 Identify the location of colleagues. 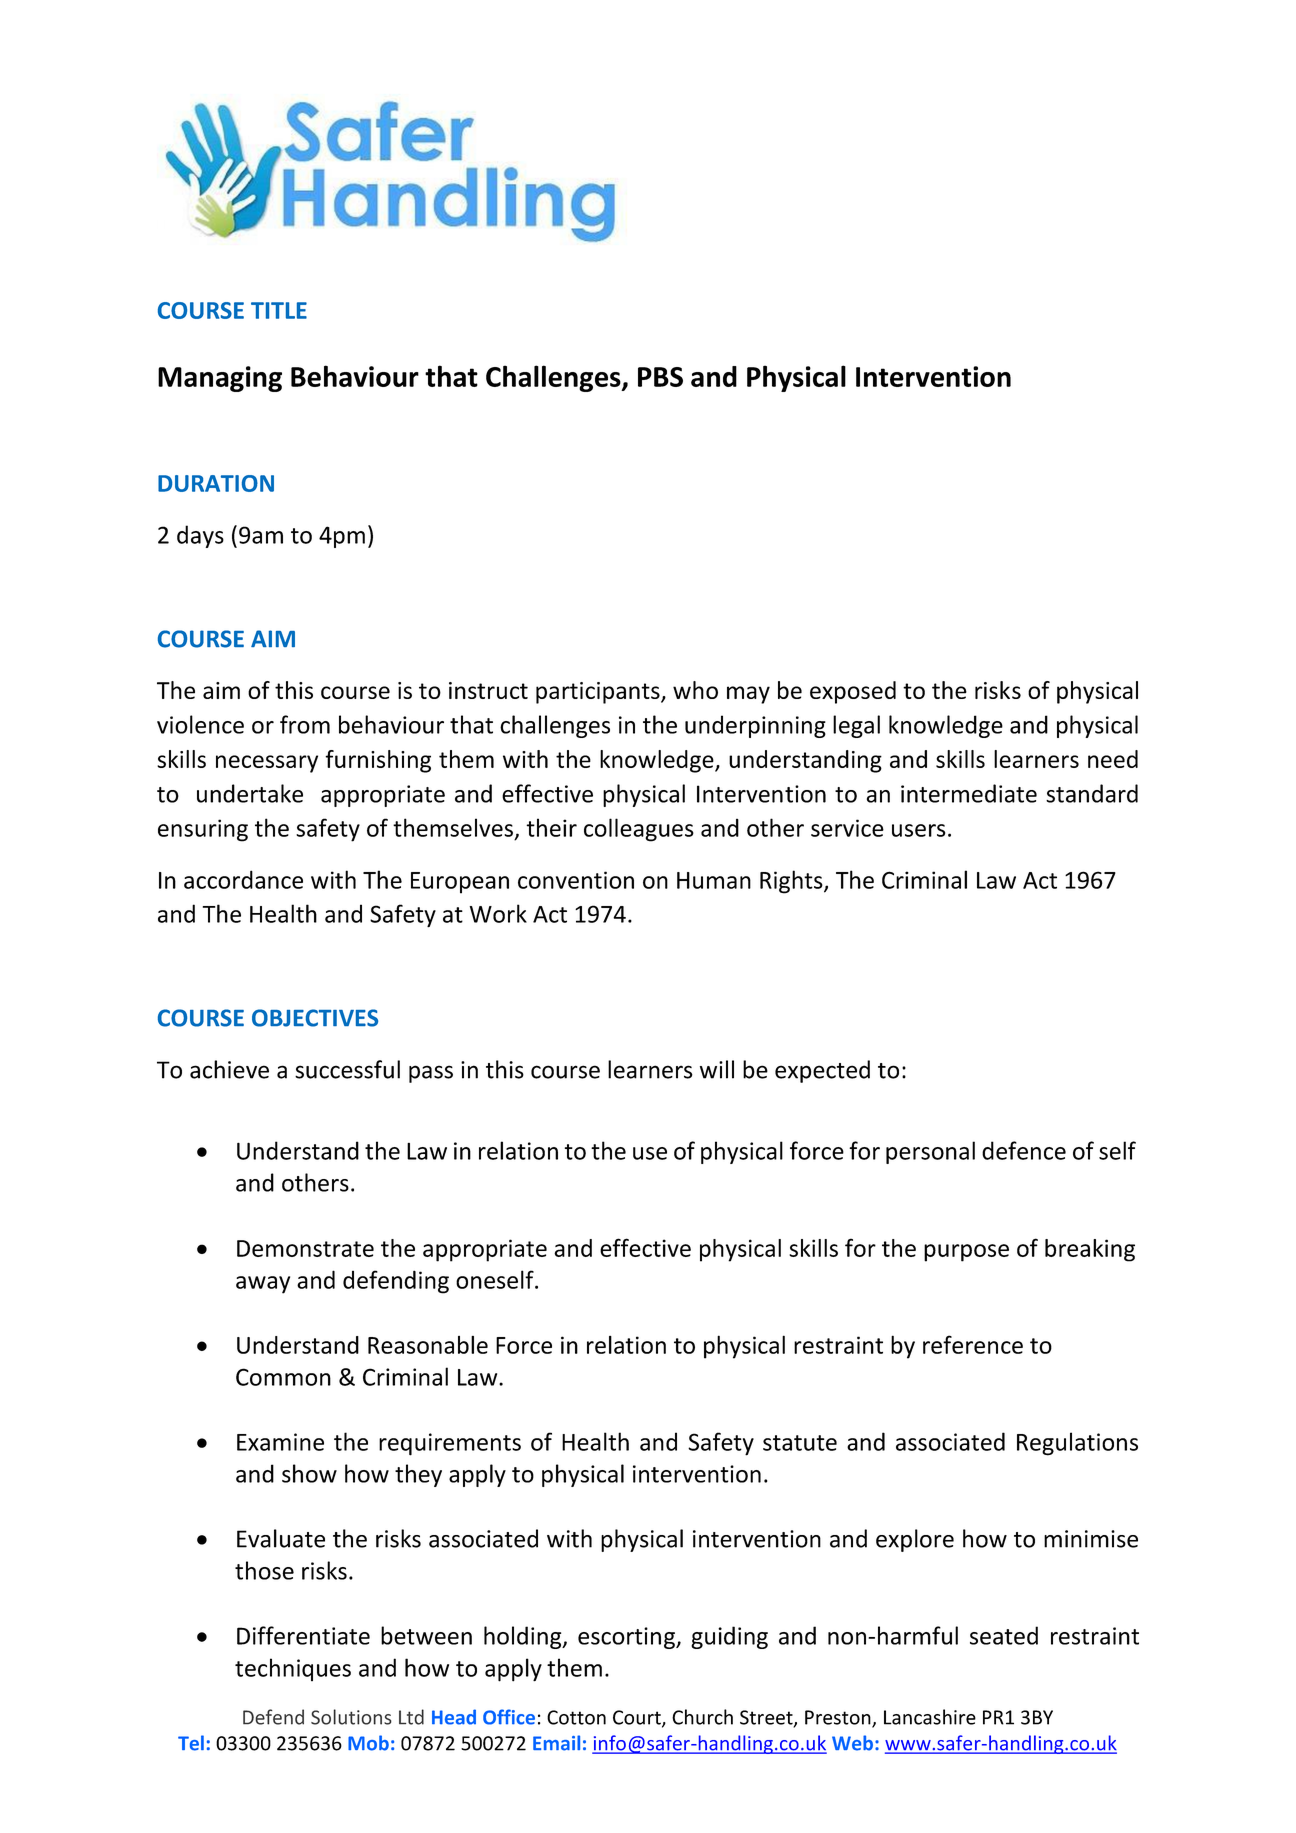
(639, 830).
